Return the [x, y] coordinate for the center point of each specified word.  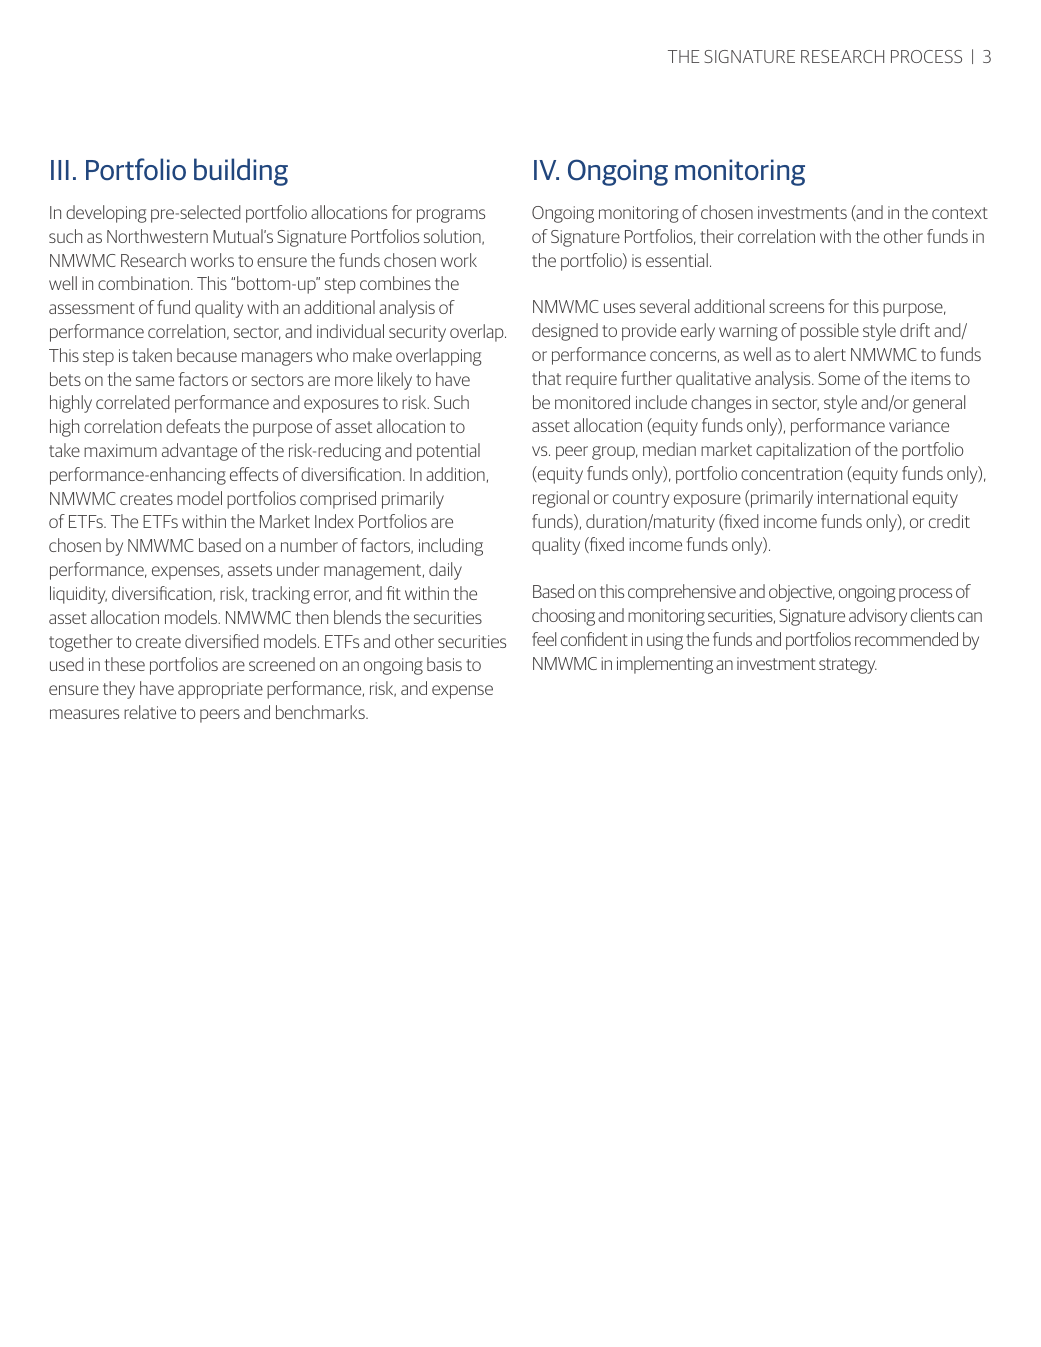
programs [451, 216]
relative [150, 712]
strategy [848, 666]
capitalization [803, 451]
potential [448, 452]
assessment [92, 308]
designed [565, 332]
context [960, 213]
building [241, 172]
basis [444, 664]
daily [445, 571]
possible [829, 332]
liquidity [78, 595]
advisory [878, 617]
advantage [199, 452]
